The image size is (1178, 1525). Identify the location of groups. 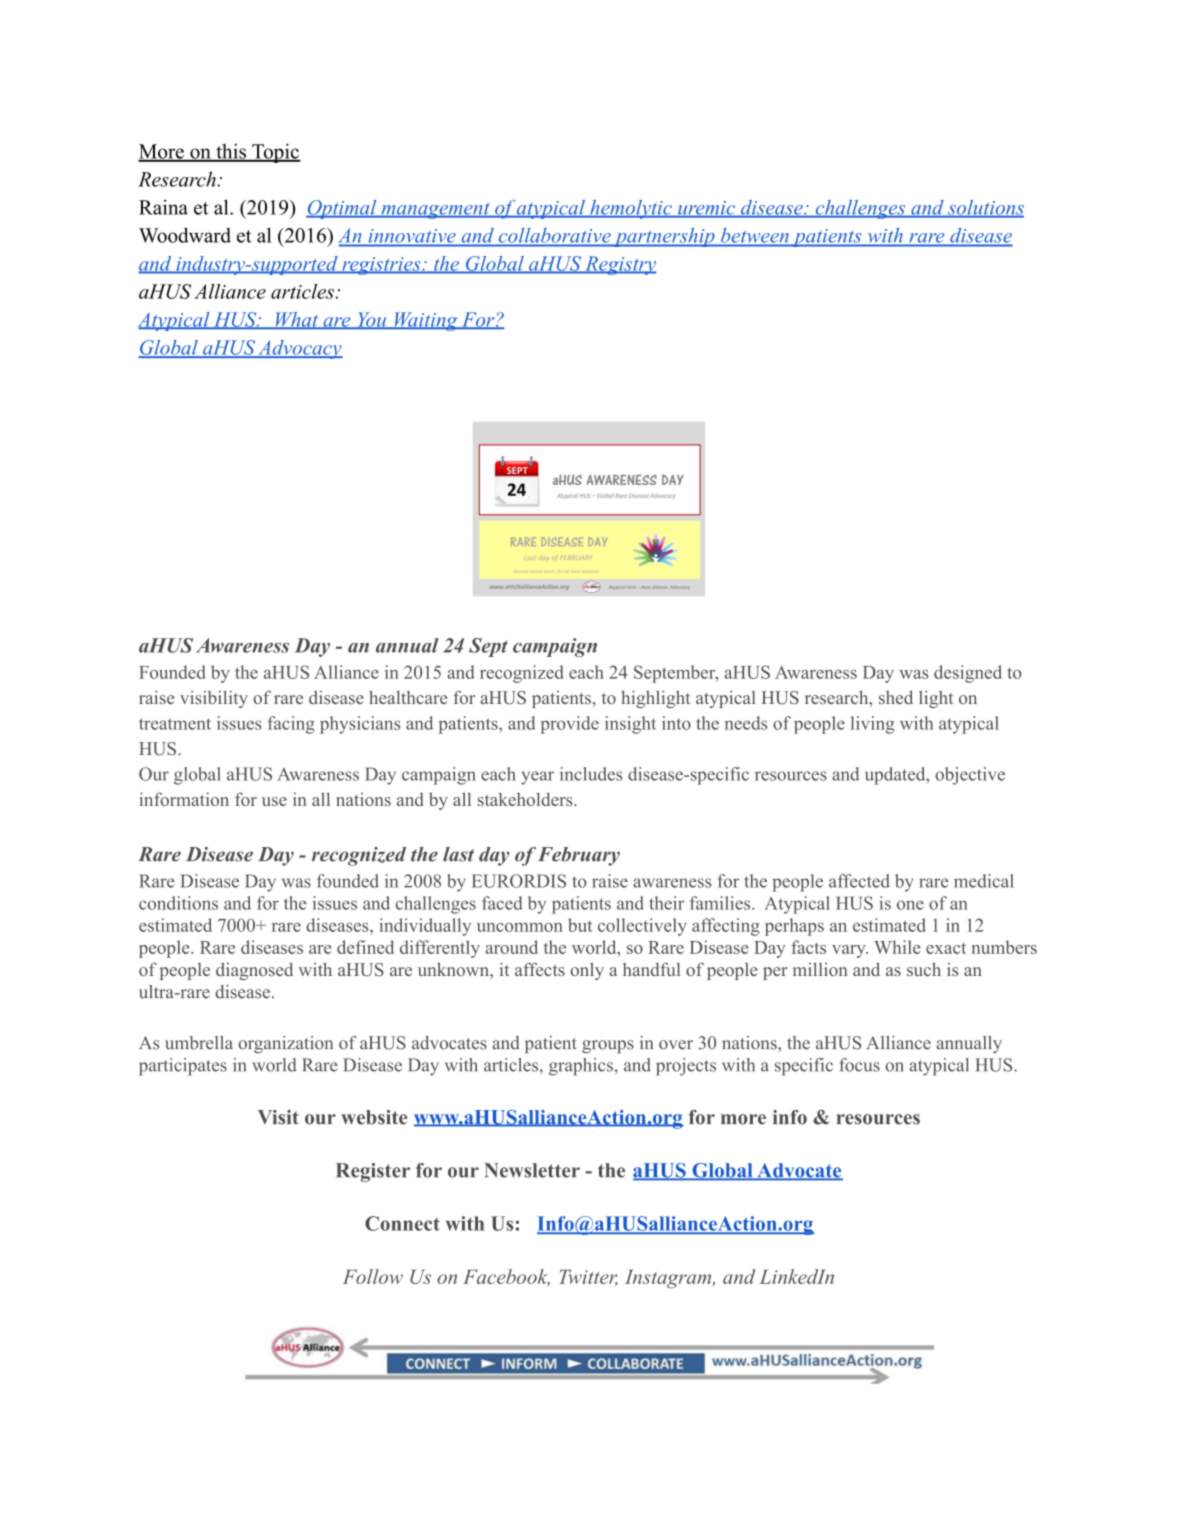
(608, 1046).
